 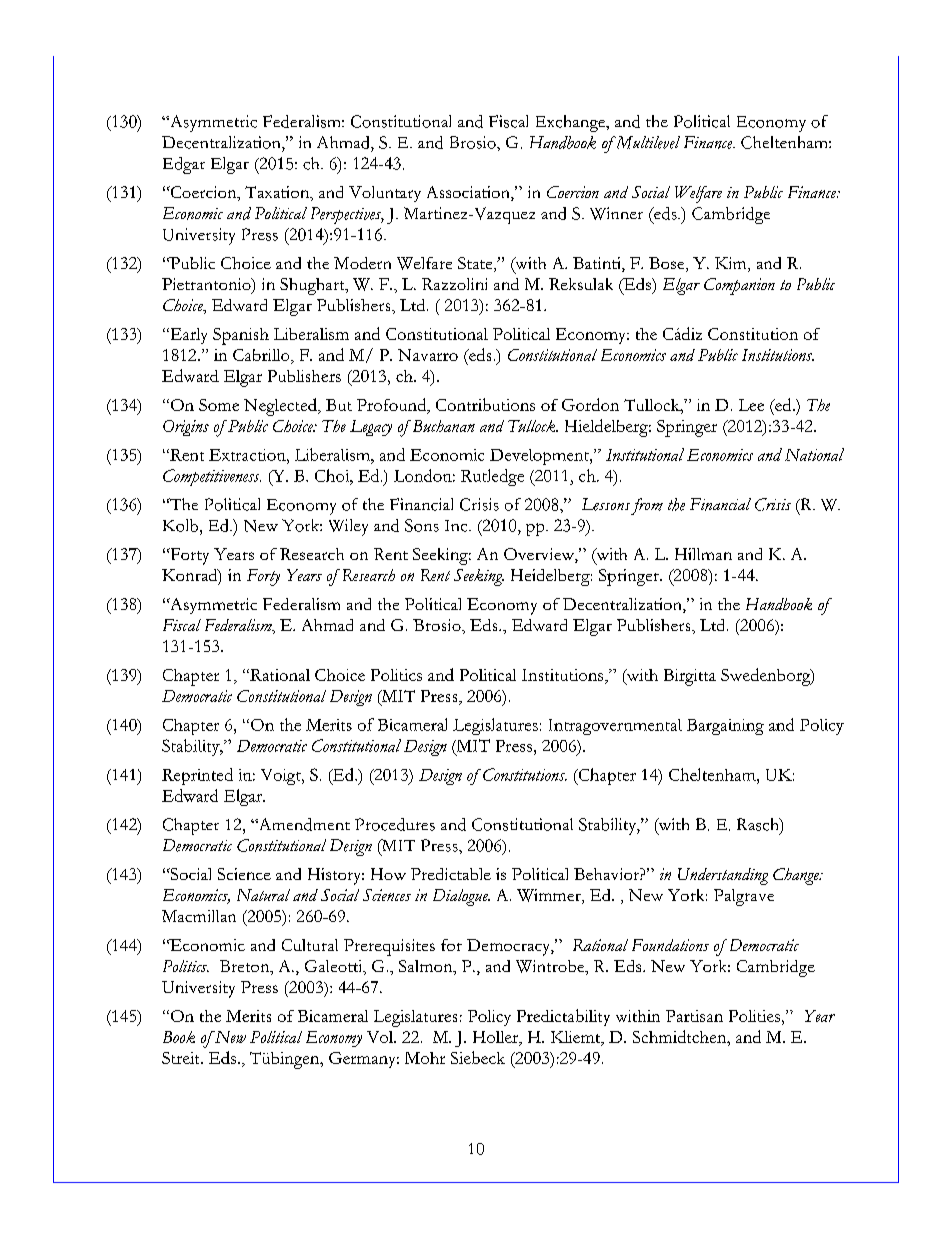 I want to click on Polities, so click(x=754, y=1016).
